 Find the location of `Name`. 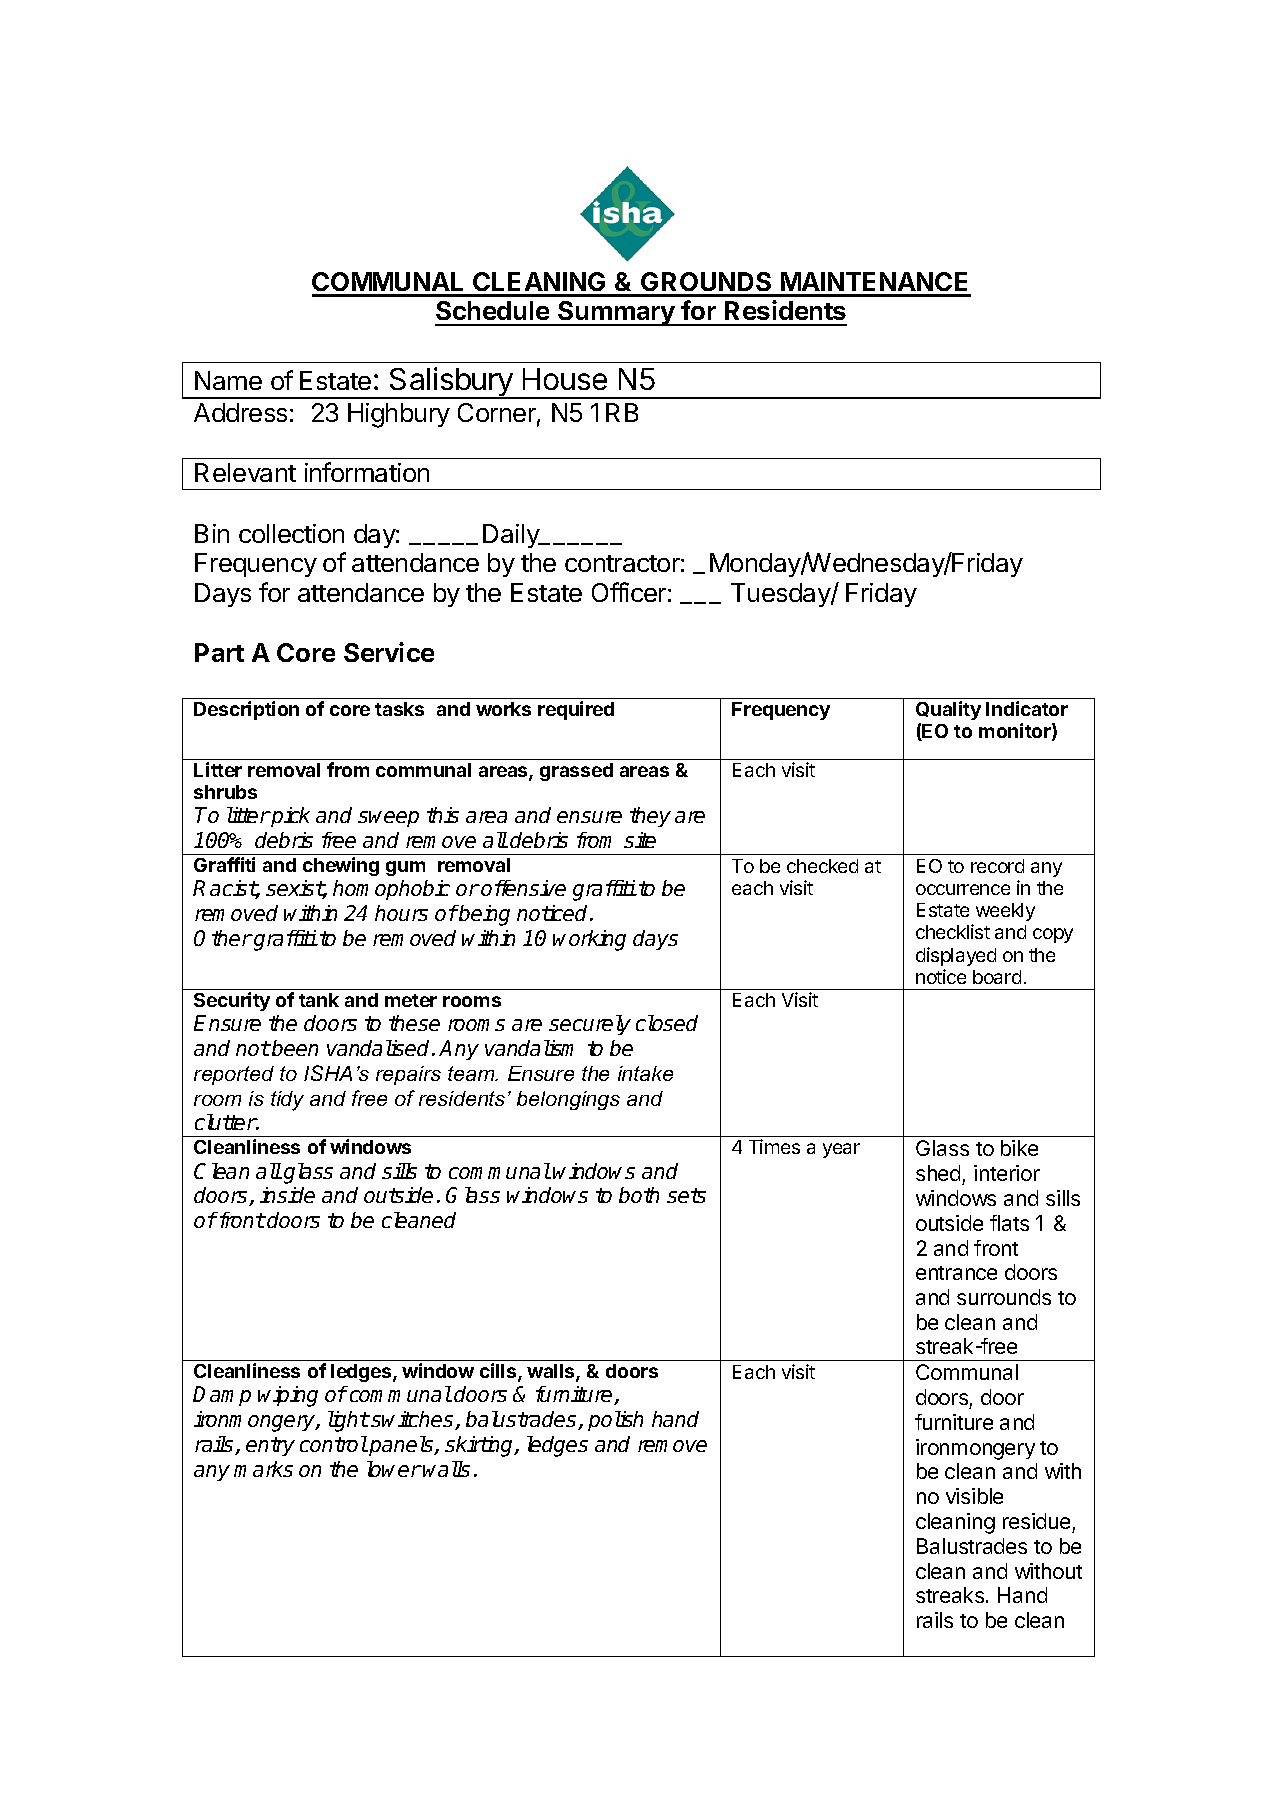

Name is located at coordinates (228, 380).
